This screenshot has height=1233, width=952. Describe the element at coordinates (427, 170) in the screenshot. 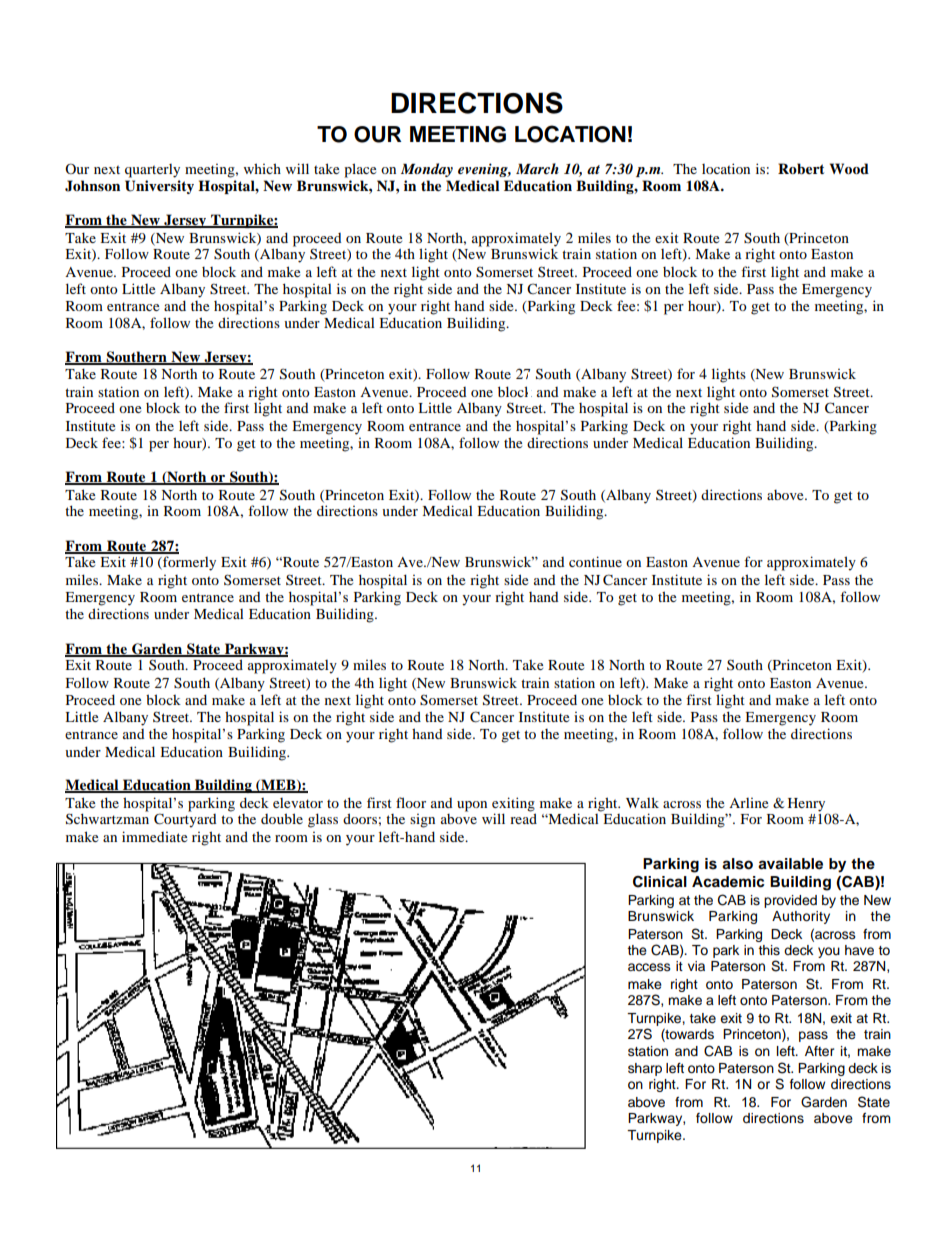

I see `Monday` at that location.
